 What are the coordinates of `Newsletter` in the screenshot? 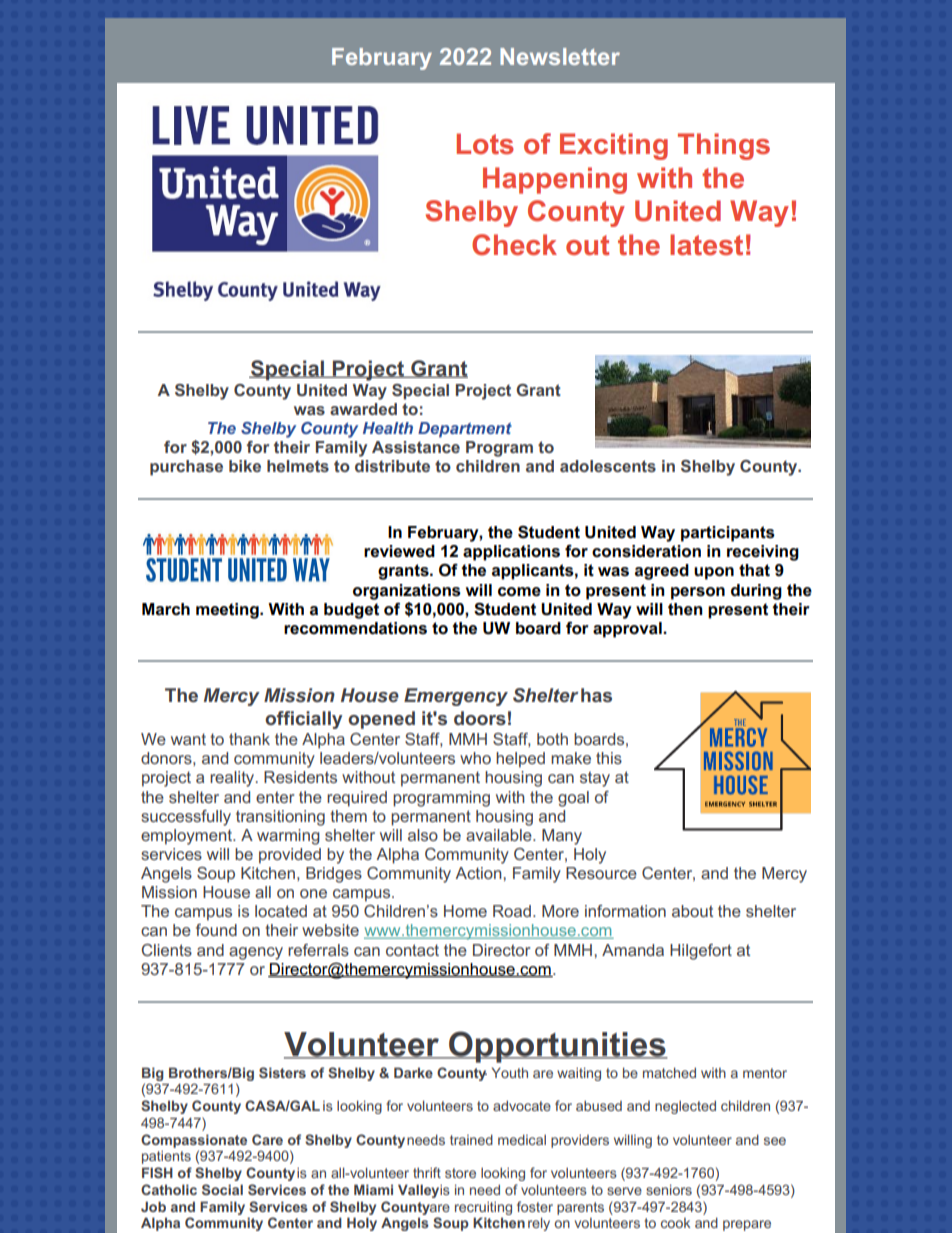 It's located at (560, 56).
